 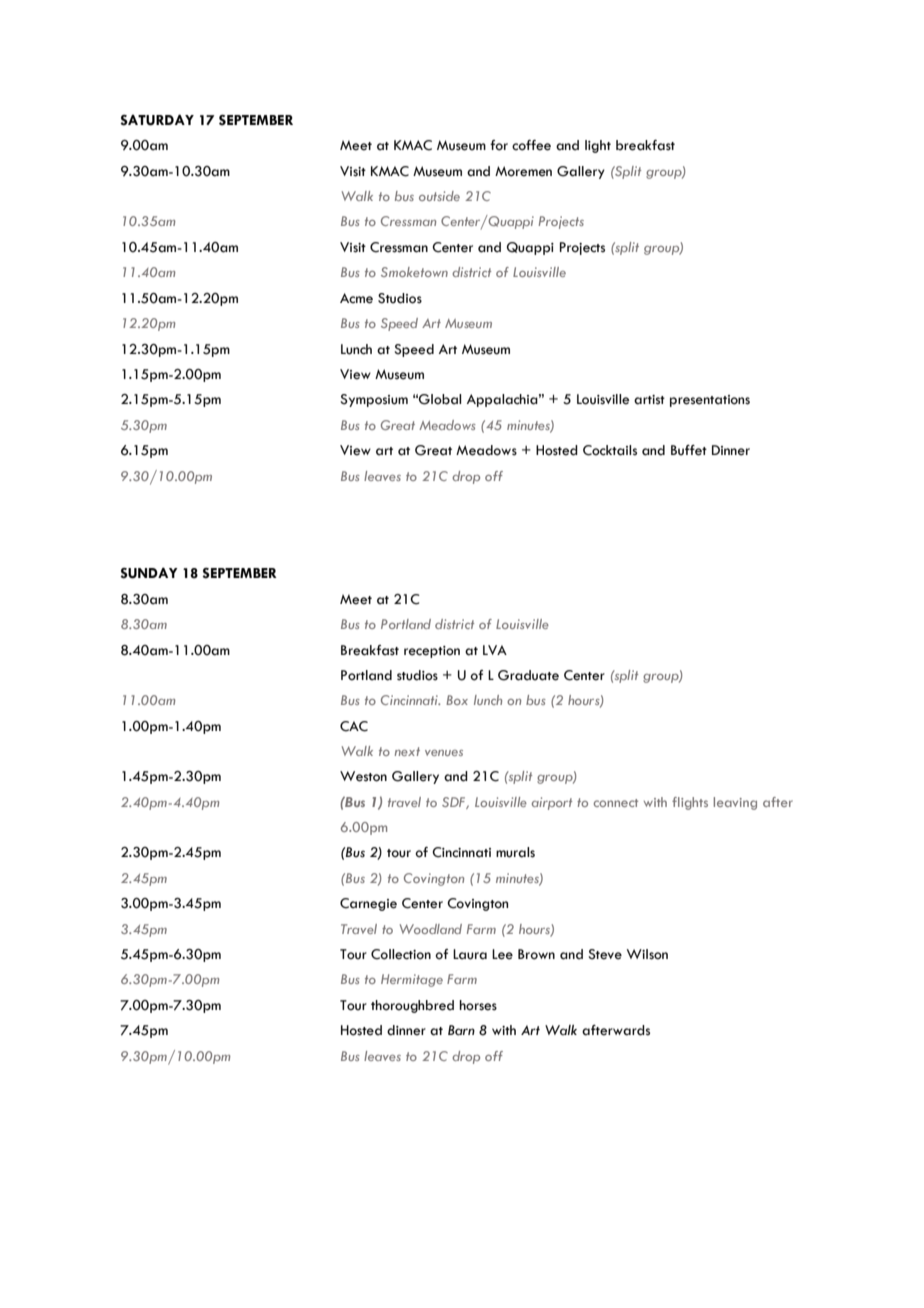 What do you see at coordinates (374, 400) in the page?
I see `Symposium` at bounding box center [374, 400].
